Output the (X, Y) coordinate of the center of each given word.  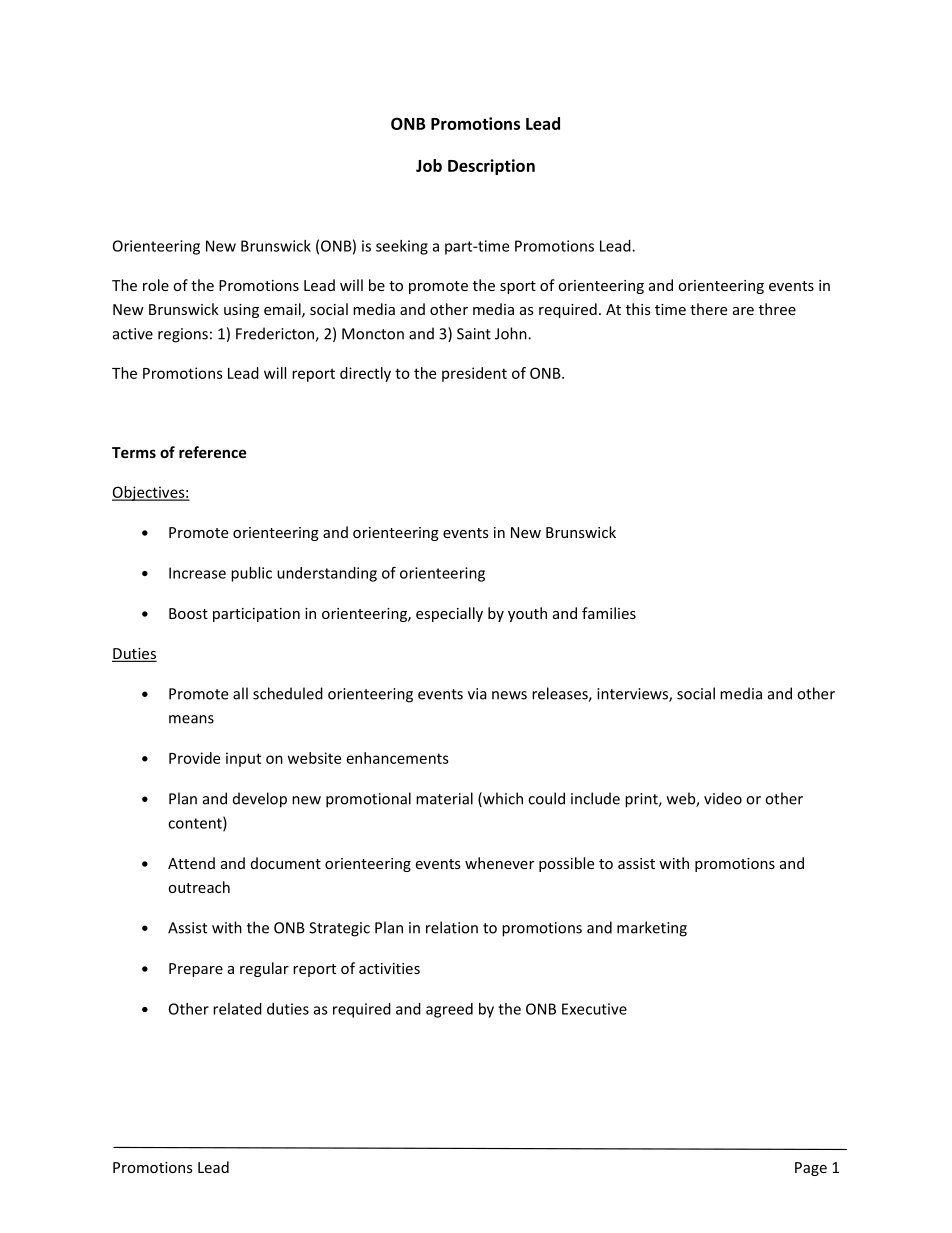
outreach (199, 887)
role (156, 285)
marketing (652, 929)
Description (491, 167)
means (191, 719)
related (237, 1009)
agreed (449, 1010)
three (777, 309)
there (708, 309)
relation (452, 927)
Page (811, 1169)
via (477, 694)
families (609, 613)
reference (212, 452)
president (474, 374)
